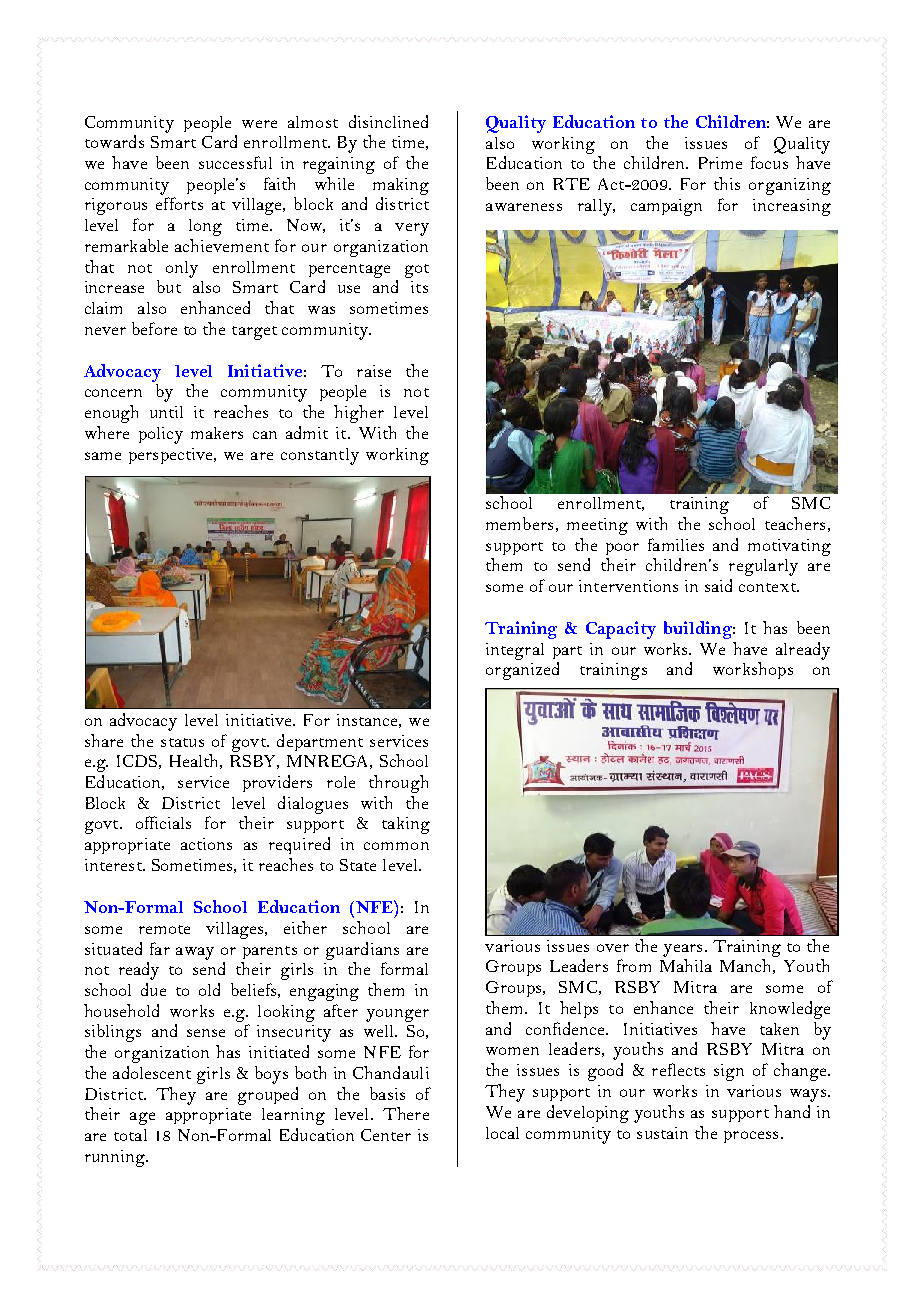 This page has width=924, height=1308. Describe the element at coordinates (795, 523) in the page. I see `teachers` at that location.
